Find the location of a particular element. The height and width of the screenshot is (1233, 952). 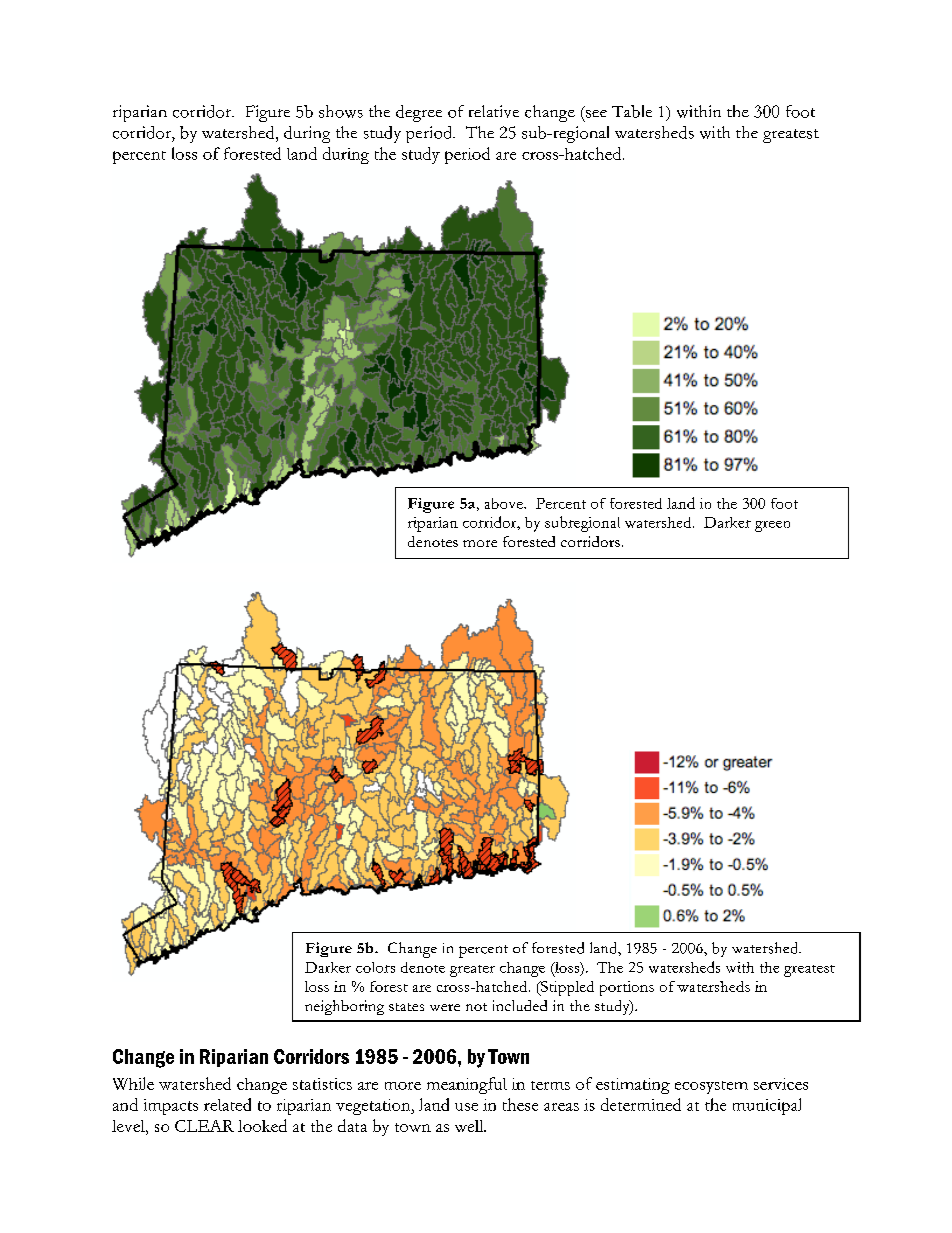

portions is located at coordinates (627, 988).
